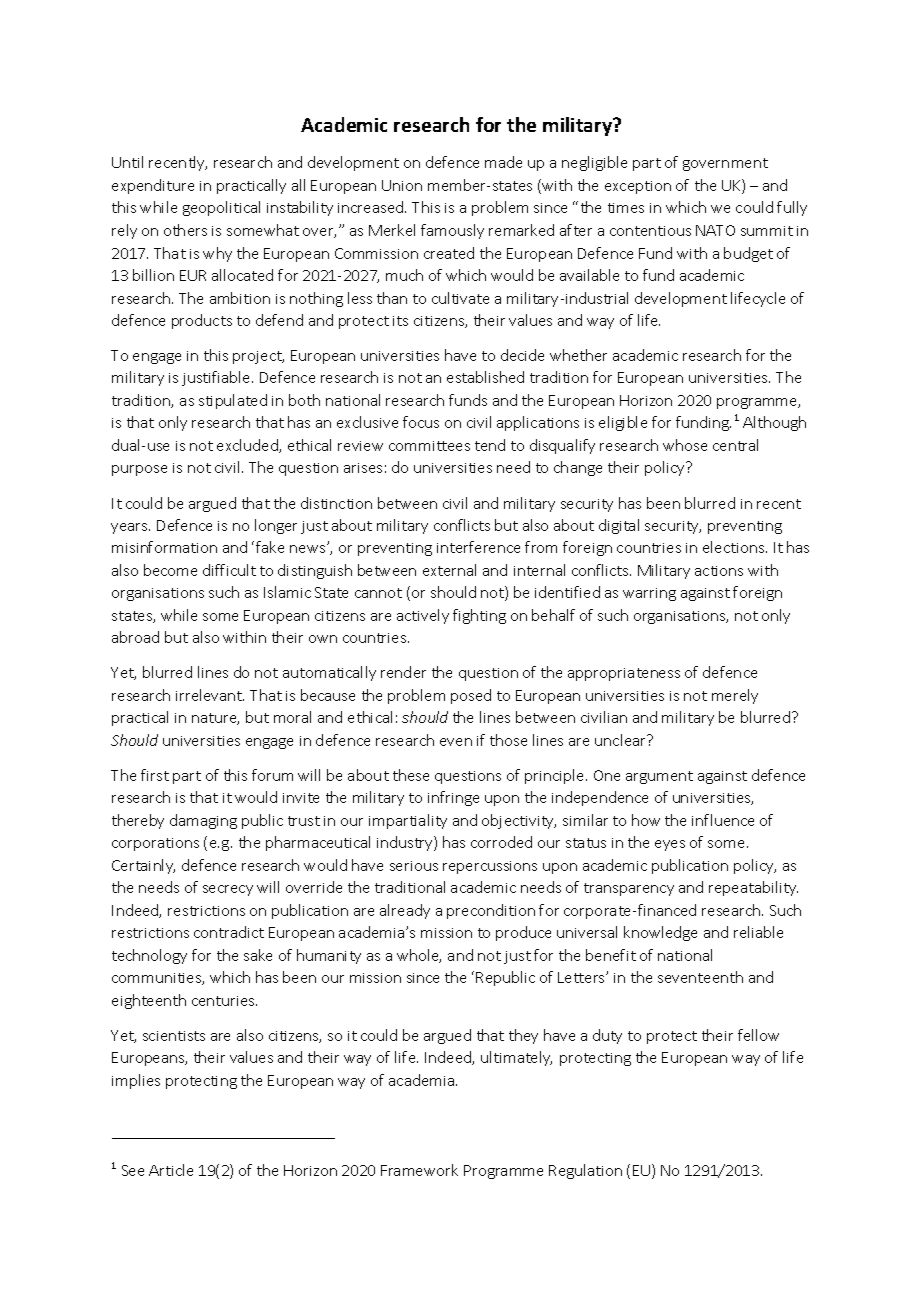 The height and width of the document is (1307, 924). I want to click on geopolitical, so click(221, 208).
